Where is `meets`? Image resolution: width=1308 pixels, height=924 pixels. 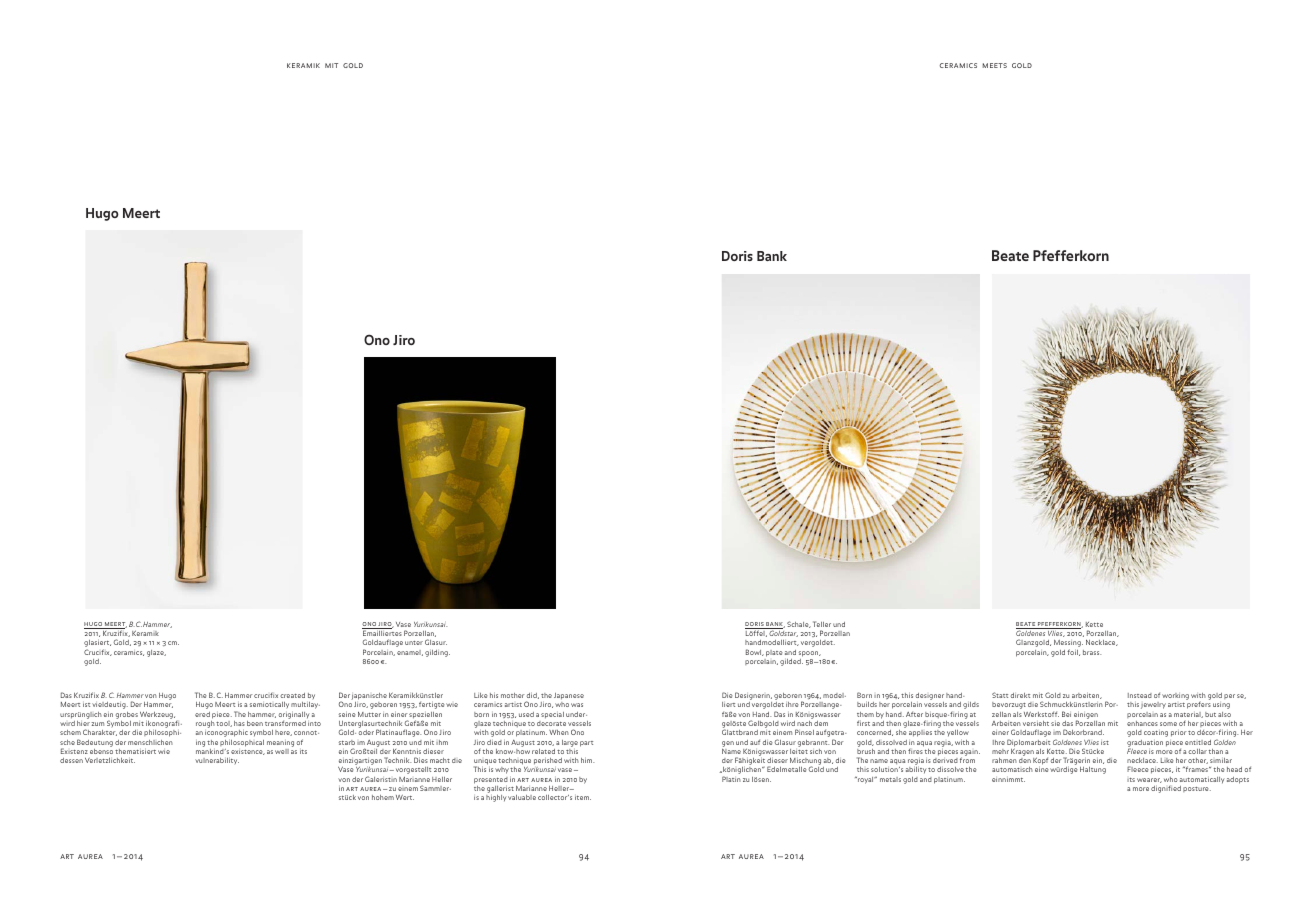
meets is located at coordinates (995, 65).
